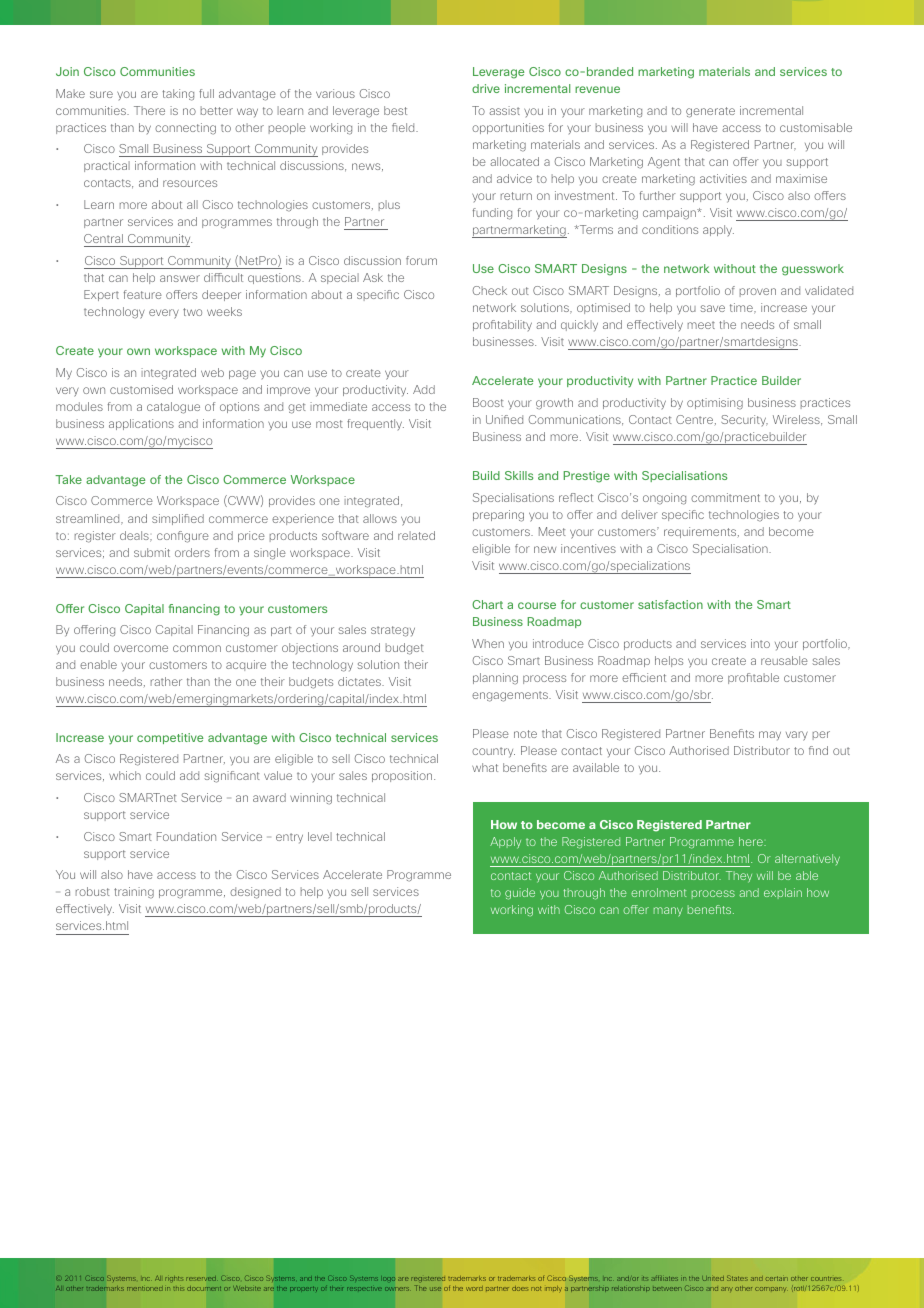  I want to click on generate, so click(710, 112).
